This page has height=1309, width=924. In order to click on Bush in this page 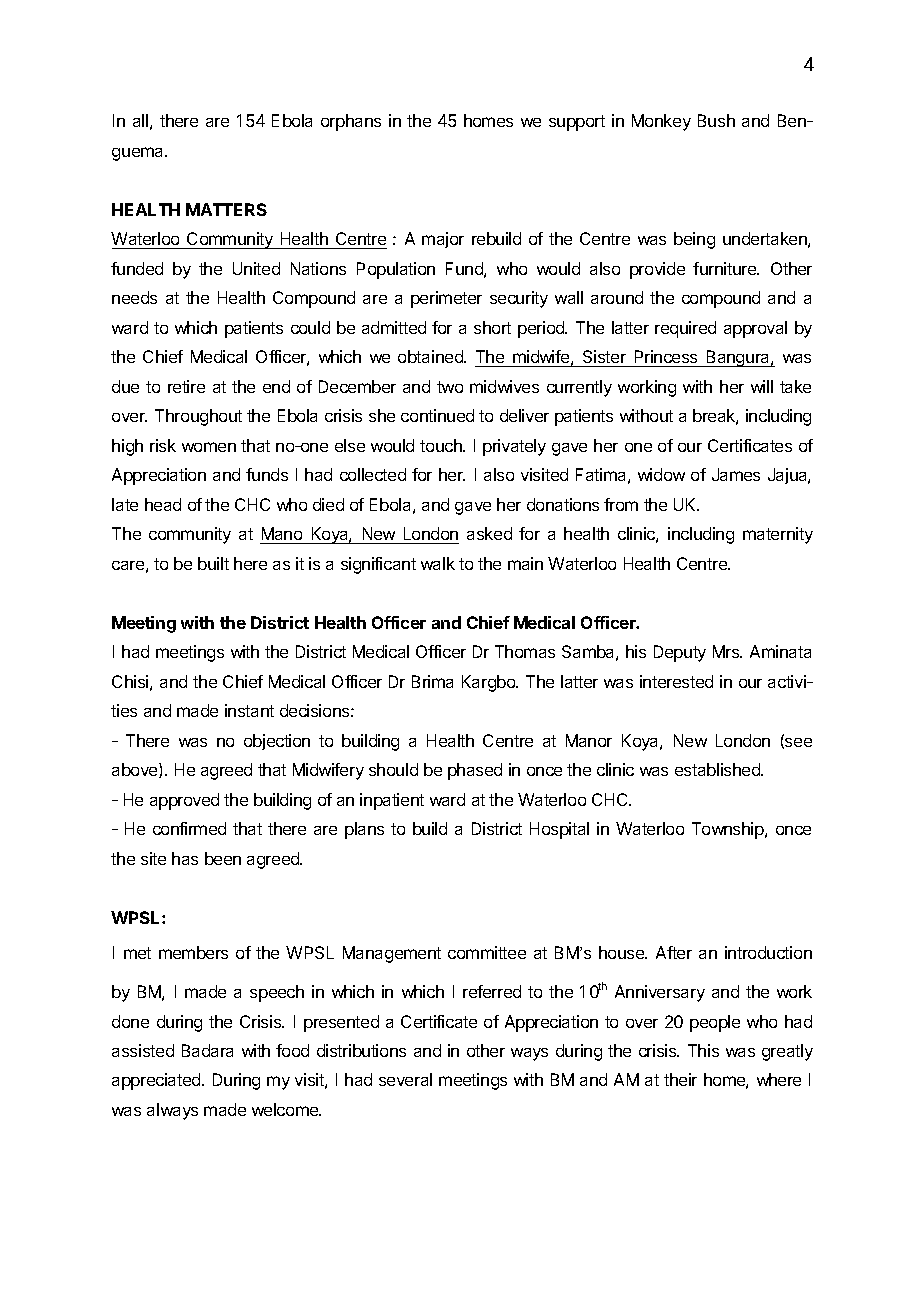, I will do `click(716, 120)`.
